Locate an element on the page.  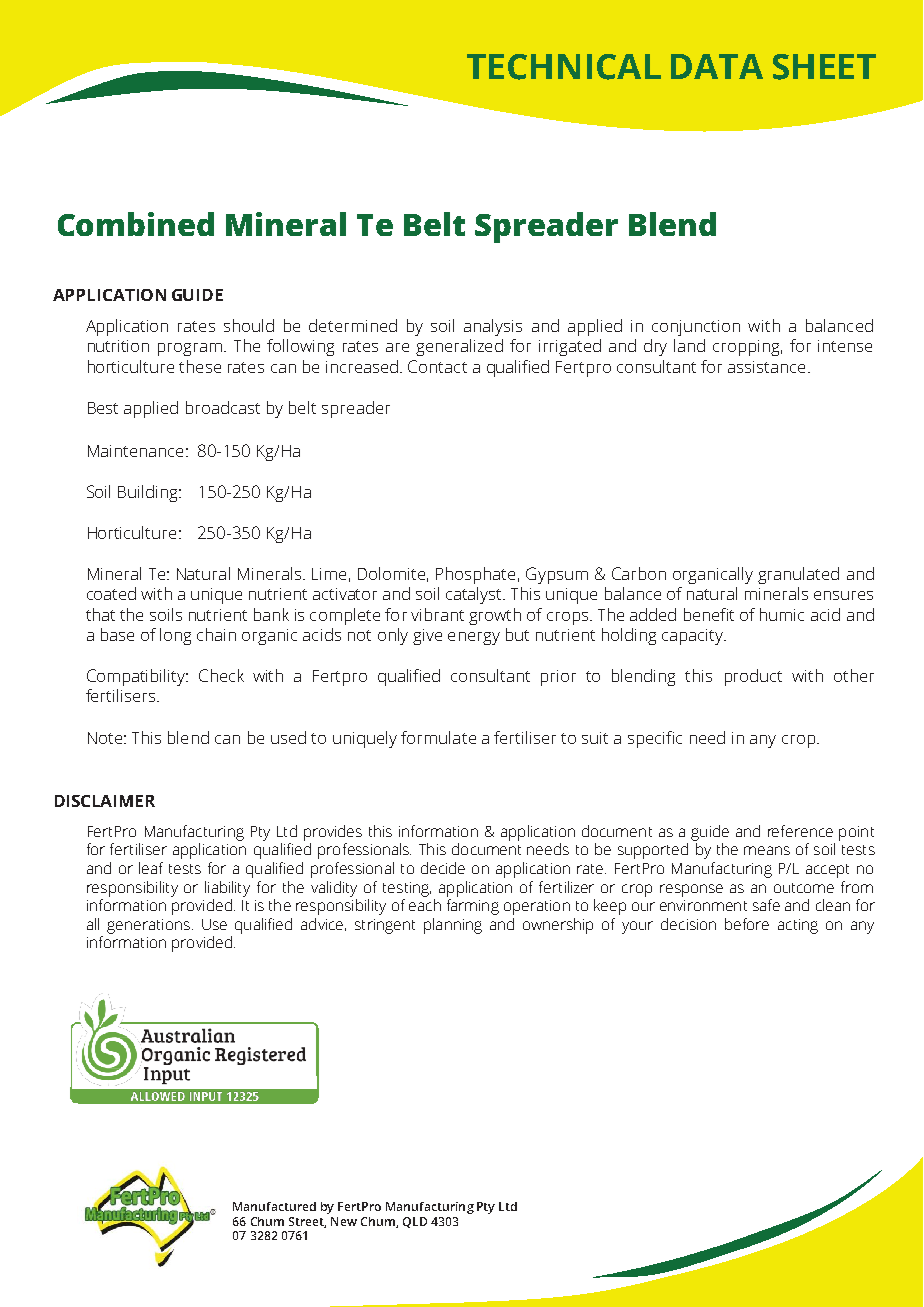
these is located at coordinates (200, 366).
